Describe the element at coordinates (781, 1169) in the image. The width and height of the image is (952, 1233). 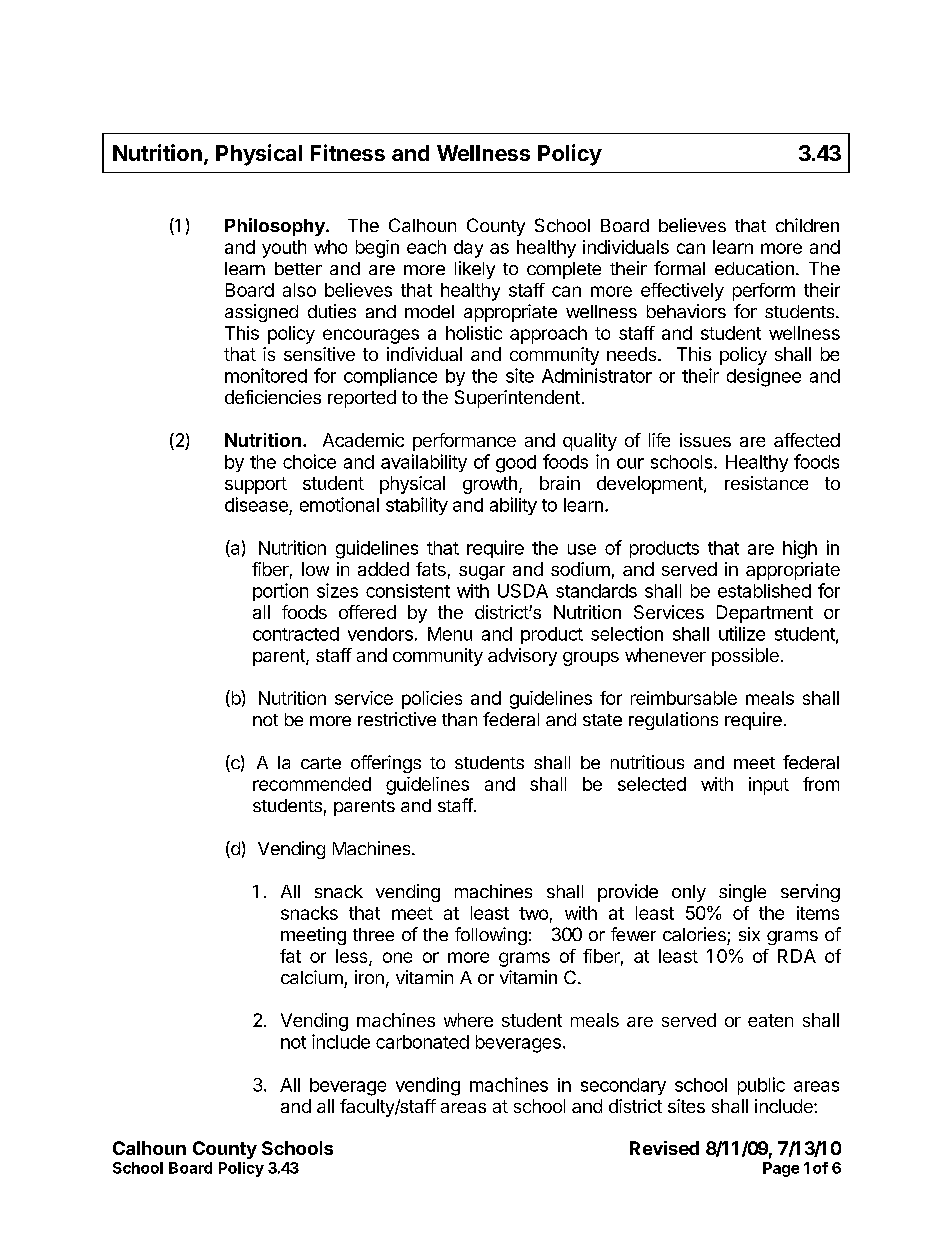
I see `Page` at that location.
